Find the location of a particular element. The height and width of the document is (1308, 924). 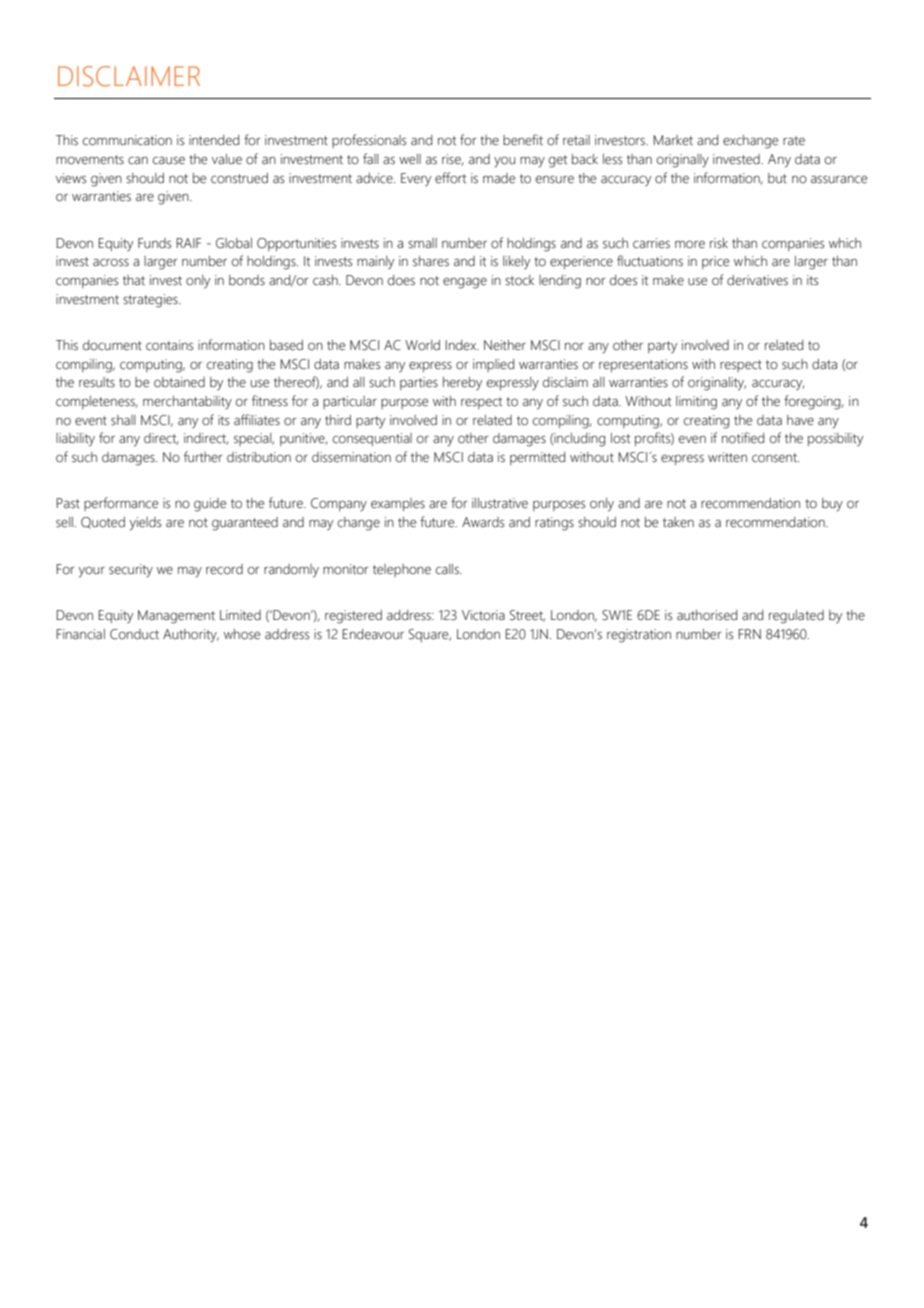

Management is located at coordinates (176, 617).
